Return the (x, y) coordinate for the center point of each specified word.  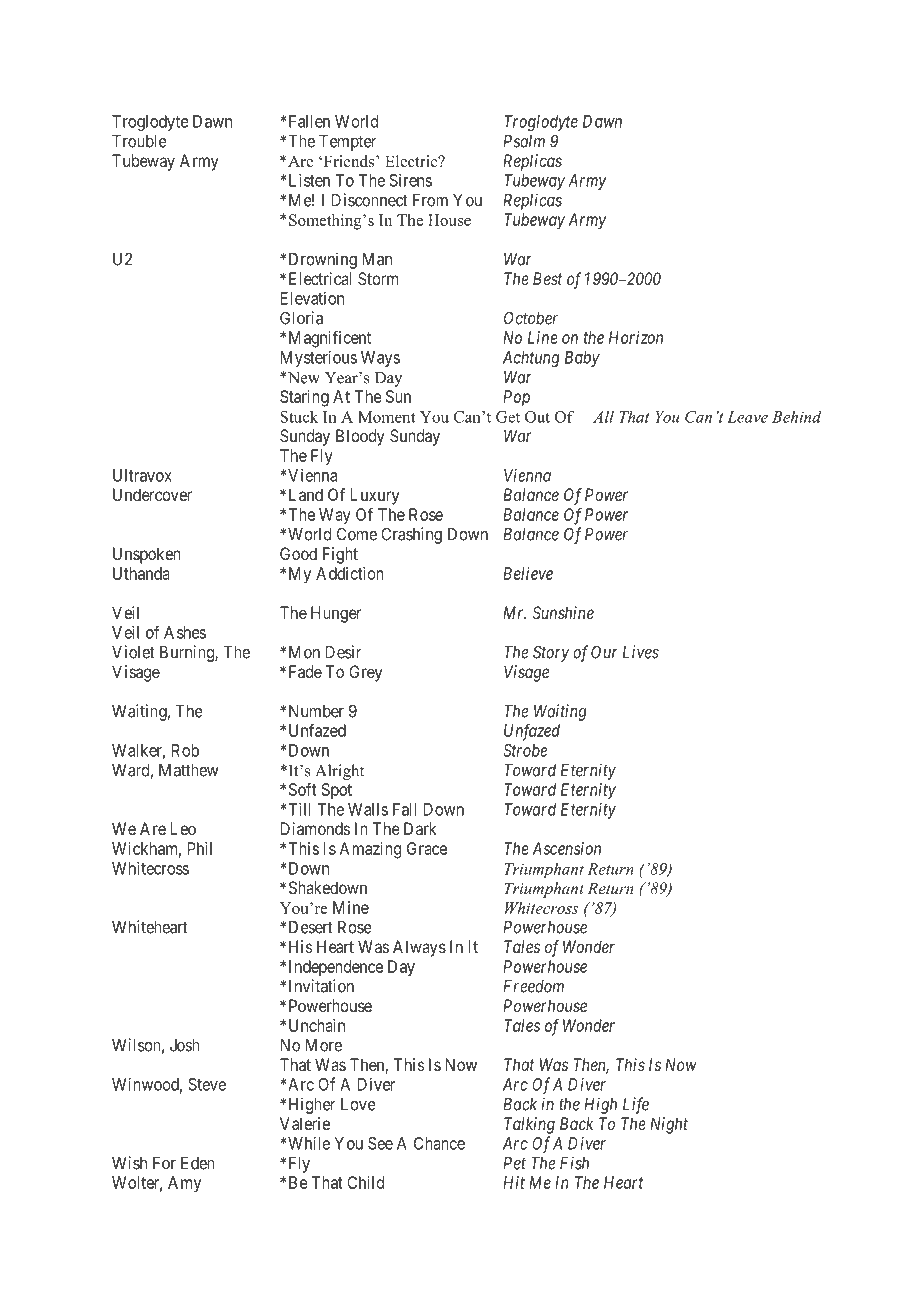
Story (551, 653)
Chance (439, 1143)
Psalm (524, 141)
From (430, 200)
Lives (641, 652)
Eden (198, 1163)
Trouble (139, 141)
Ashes (185, 632)
